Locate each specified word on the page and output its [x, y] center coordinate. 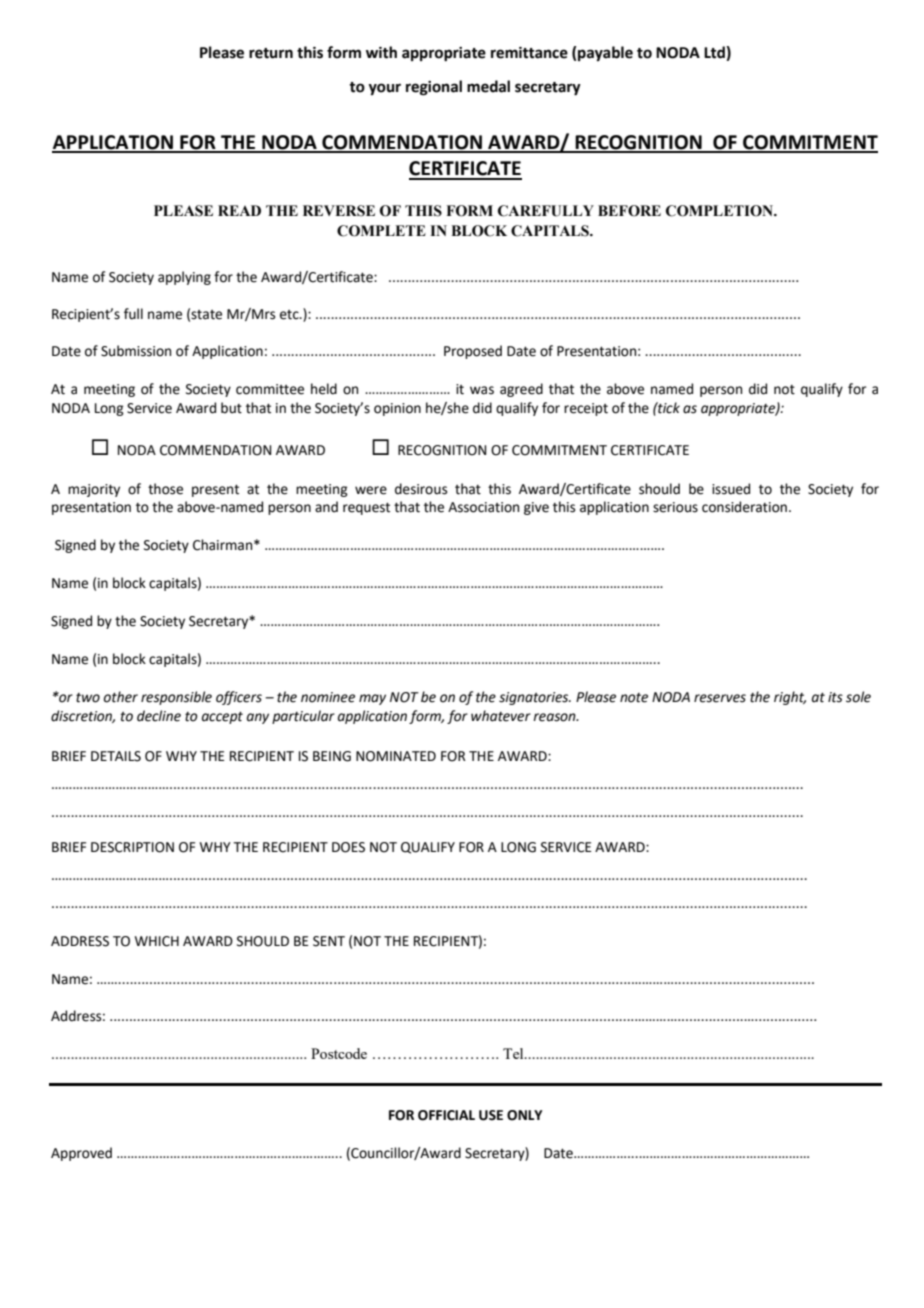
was [482, 390]
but [231, 408]
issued [731, 489]
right [790, 698]
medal [488, 86]
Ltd [715, 53]
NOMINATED [396, 756]
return [271, 53]
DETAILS [116, 756]
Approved [81, 1154]
